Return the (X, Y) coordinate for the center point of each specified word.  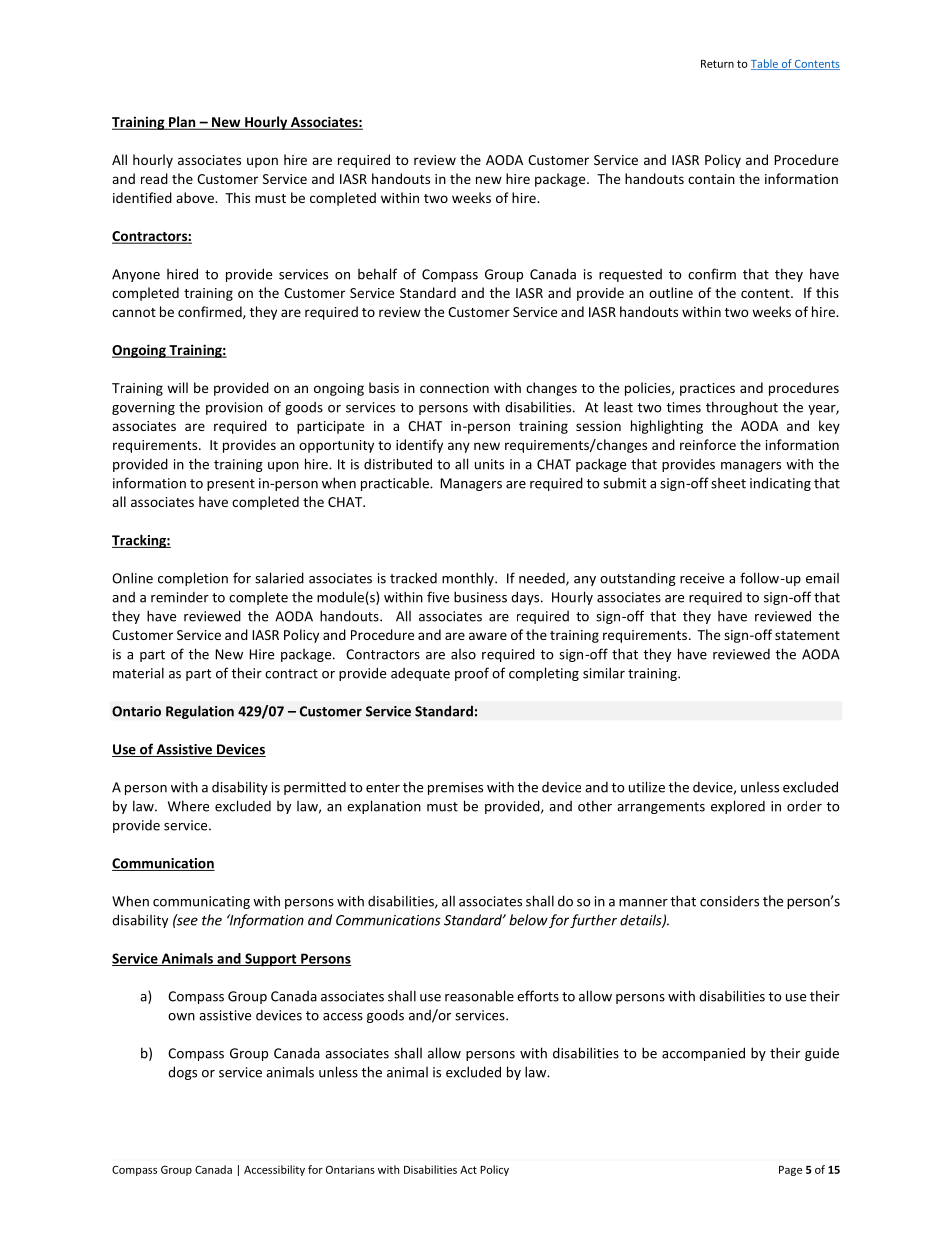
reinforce (708, 444)
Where (188, 806)
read (154, 178)
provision (234, 408)
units (489, 464)
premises (455, 788)
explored (738, 807)
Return (717, 64)
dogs (182, 1073)
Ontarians (350, 1169)
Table (765, 64)
